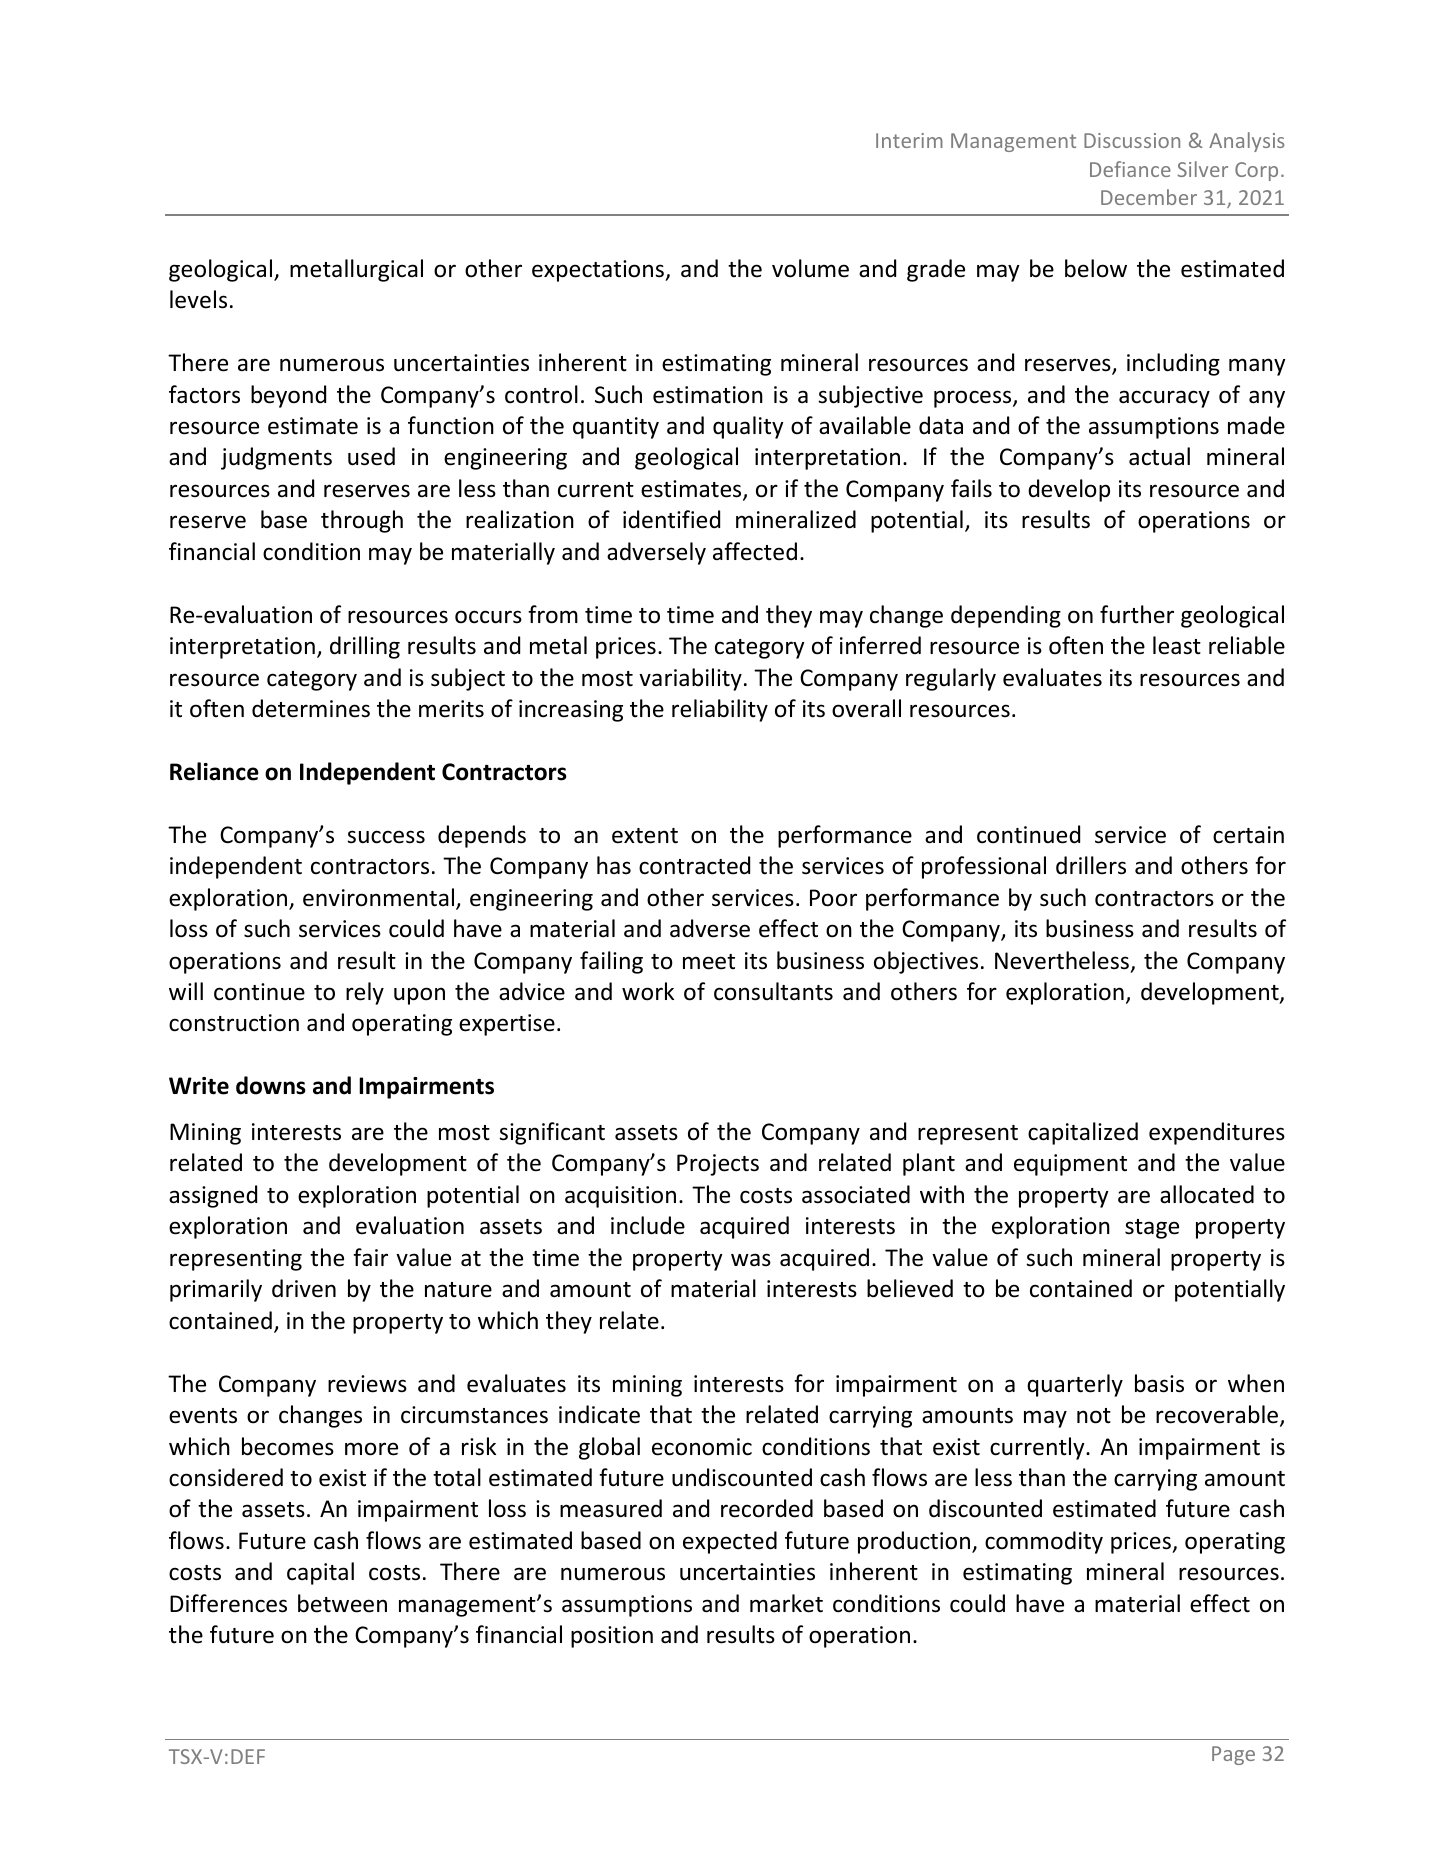  Describe the element at coordinates (1091, 865) in the screenshot. I see `drillers` at that location.
